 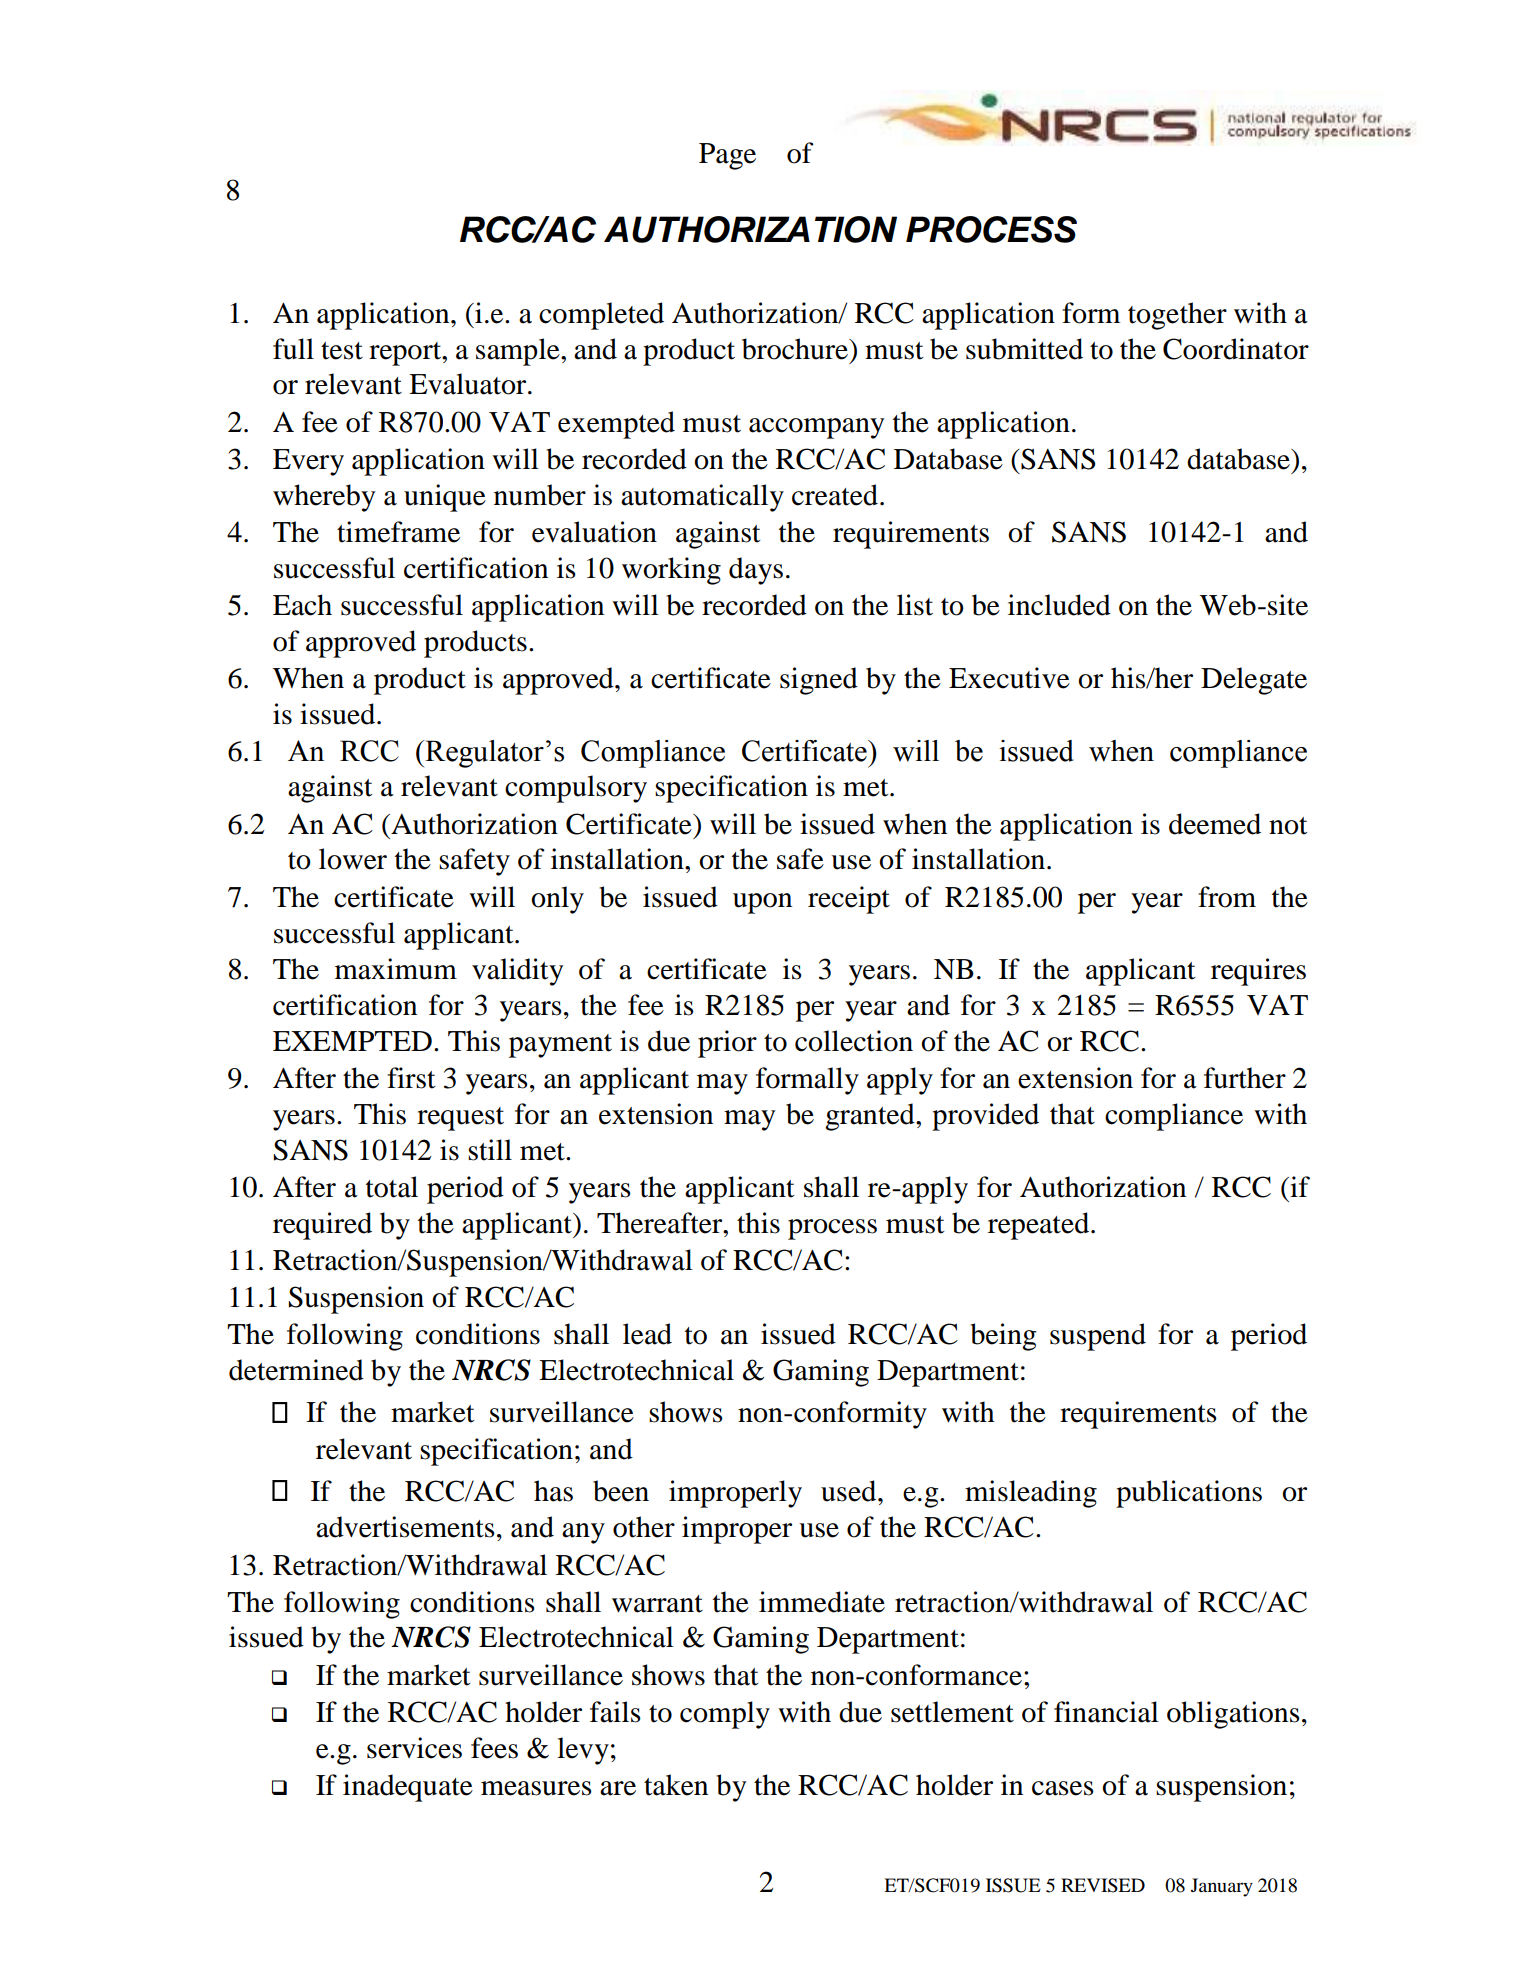 I want to click on Page, so click(x=727, y=156).
